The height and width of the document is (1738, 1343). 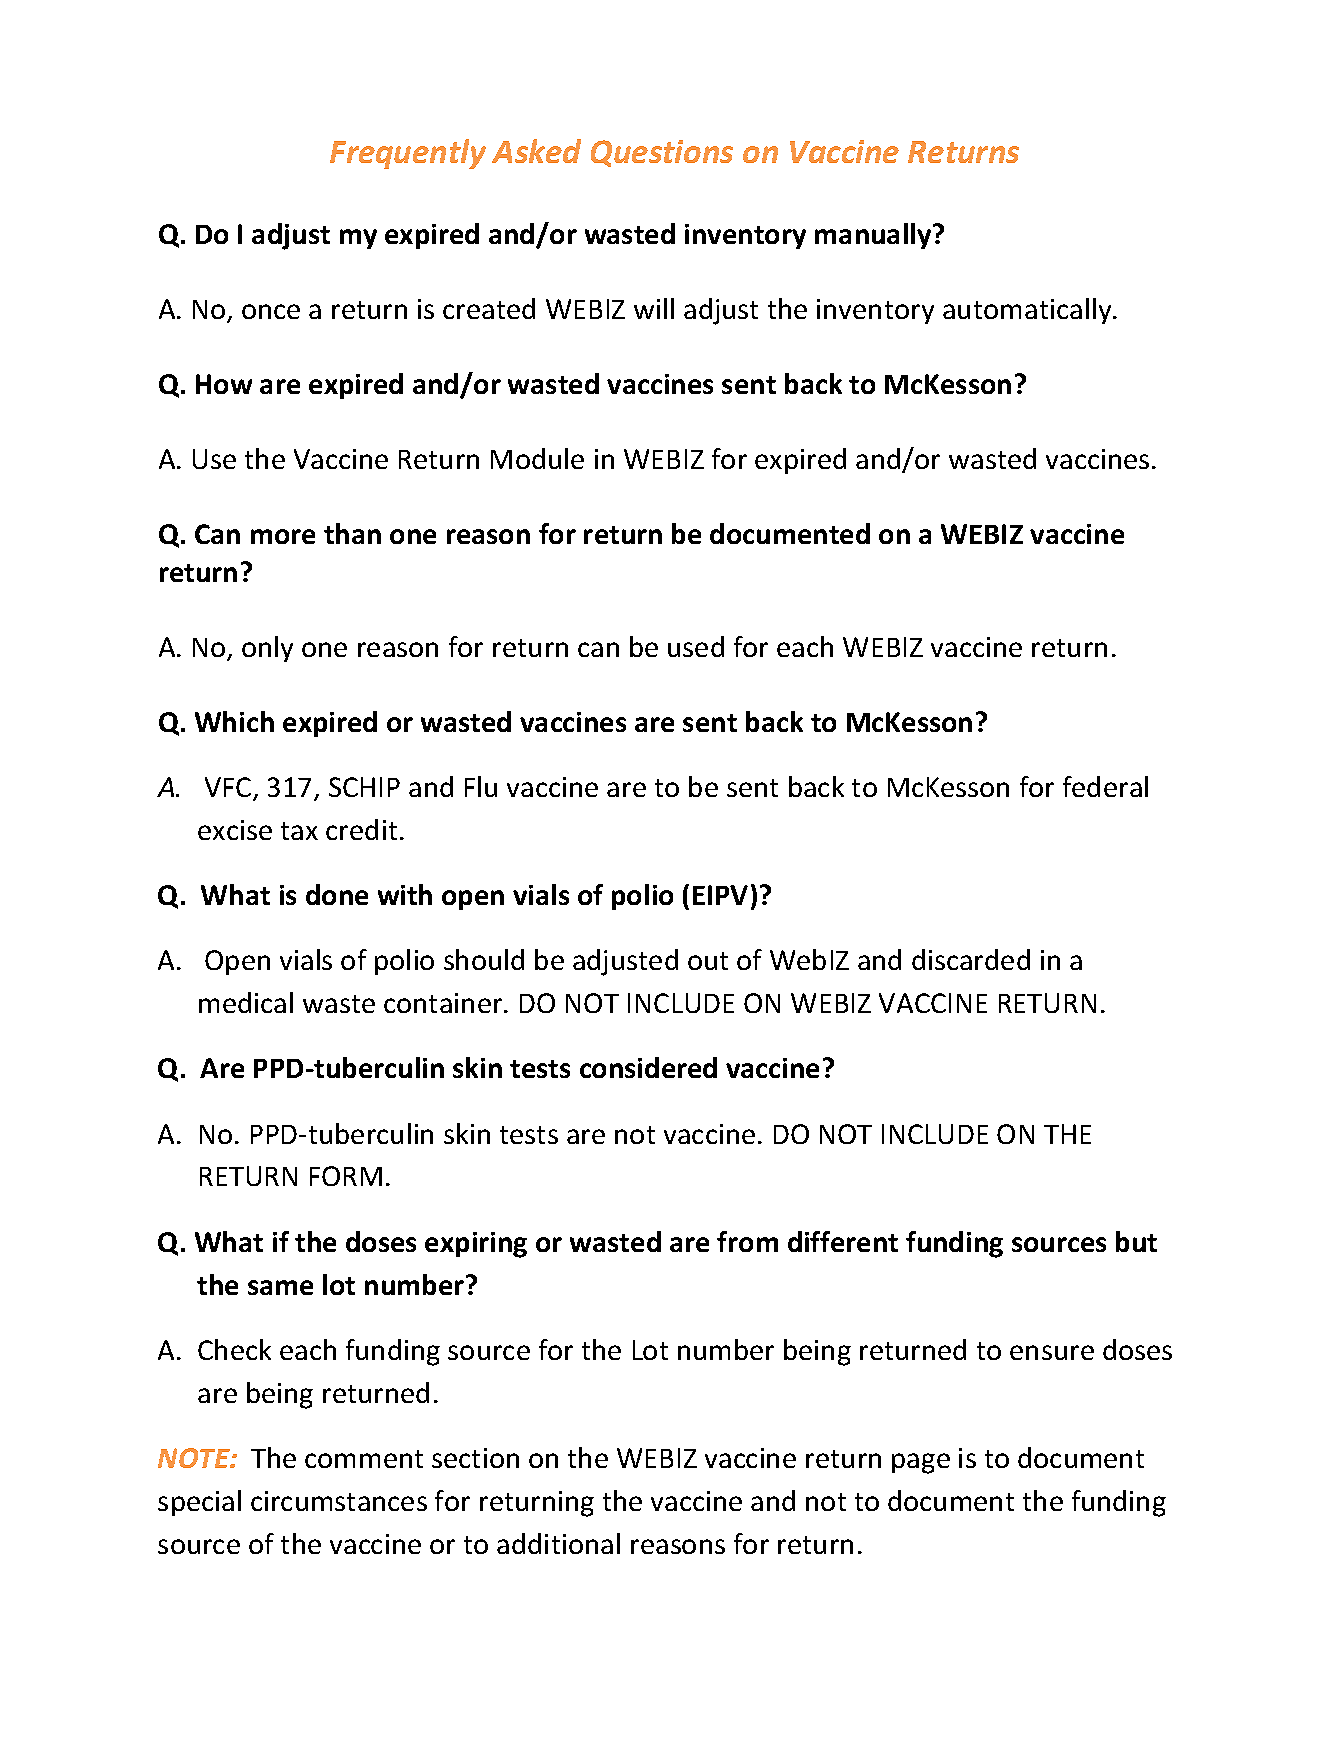 What do you see at coordinates (558, 1543) in the document?
I see `additional` at bounding box center [558, 1543].
